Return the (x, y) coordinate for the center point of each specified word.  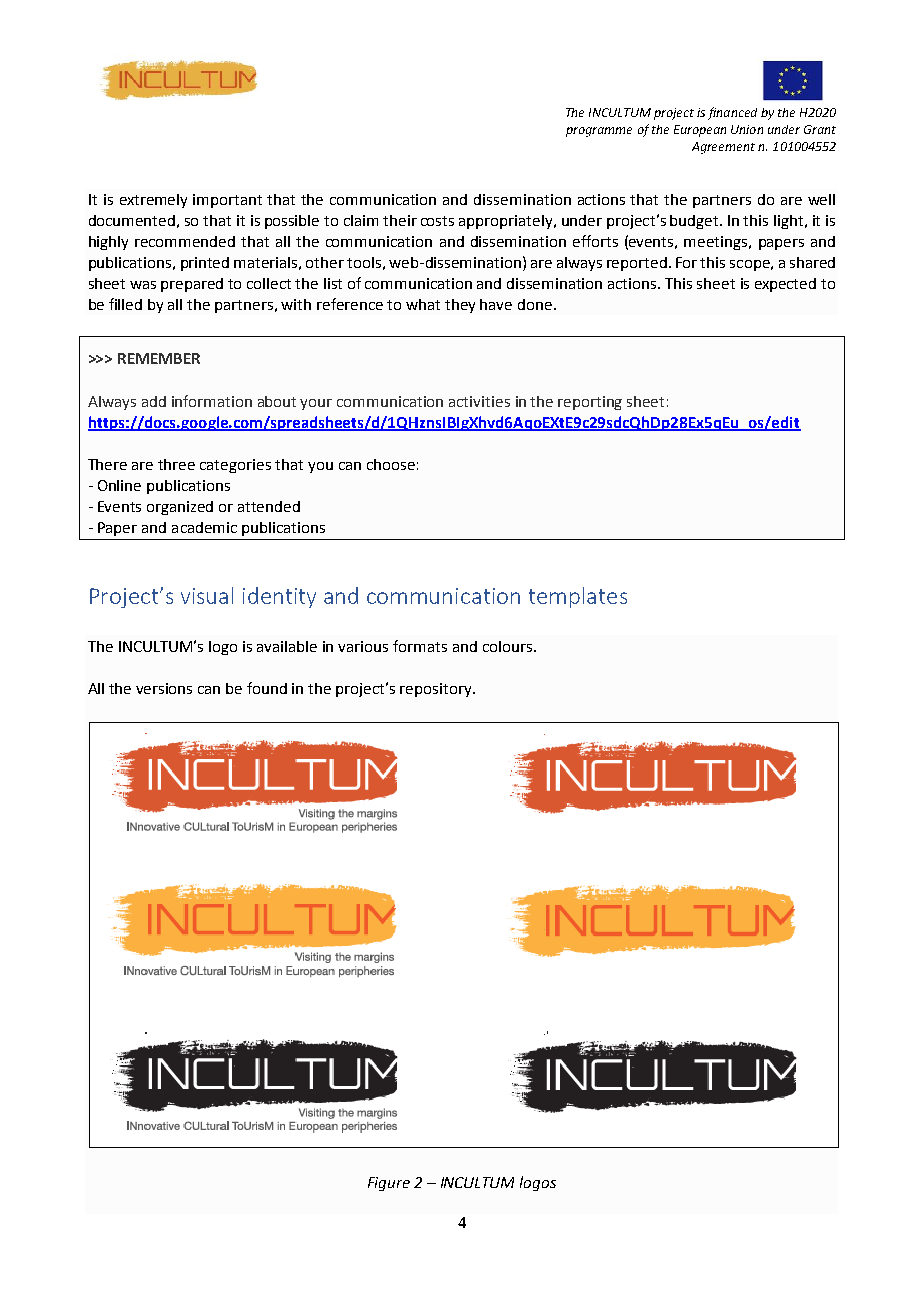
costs (437, 221)
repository (437, 690)
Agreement (723, 148)
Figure (389, 1184)
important (227, 201)
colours (509, 646)
